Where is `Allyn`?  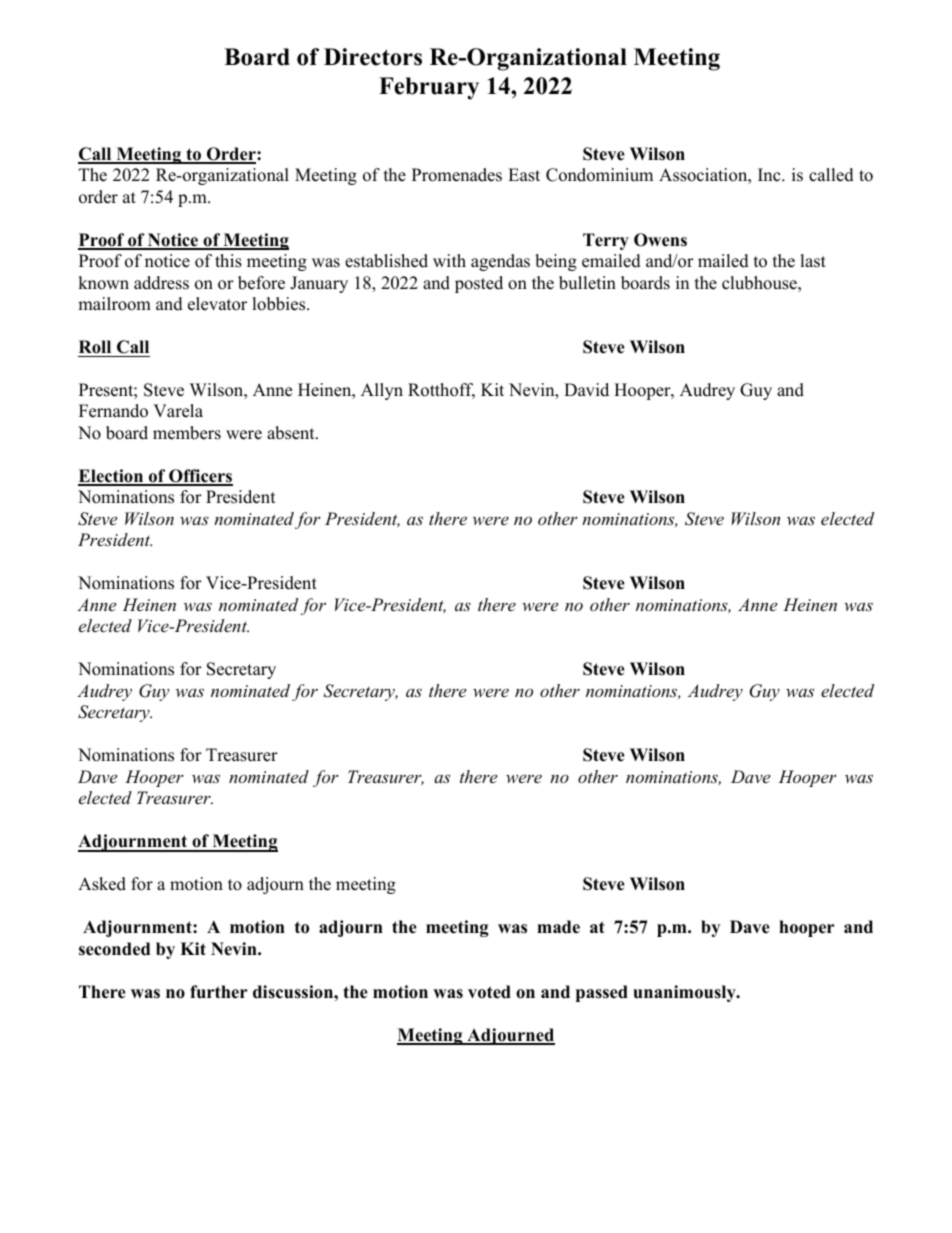
Allyn is located at coordinates (382, 391).
